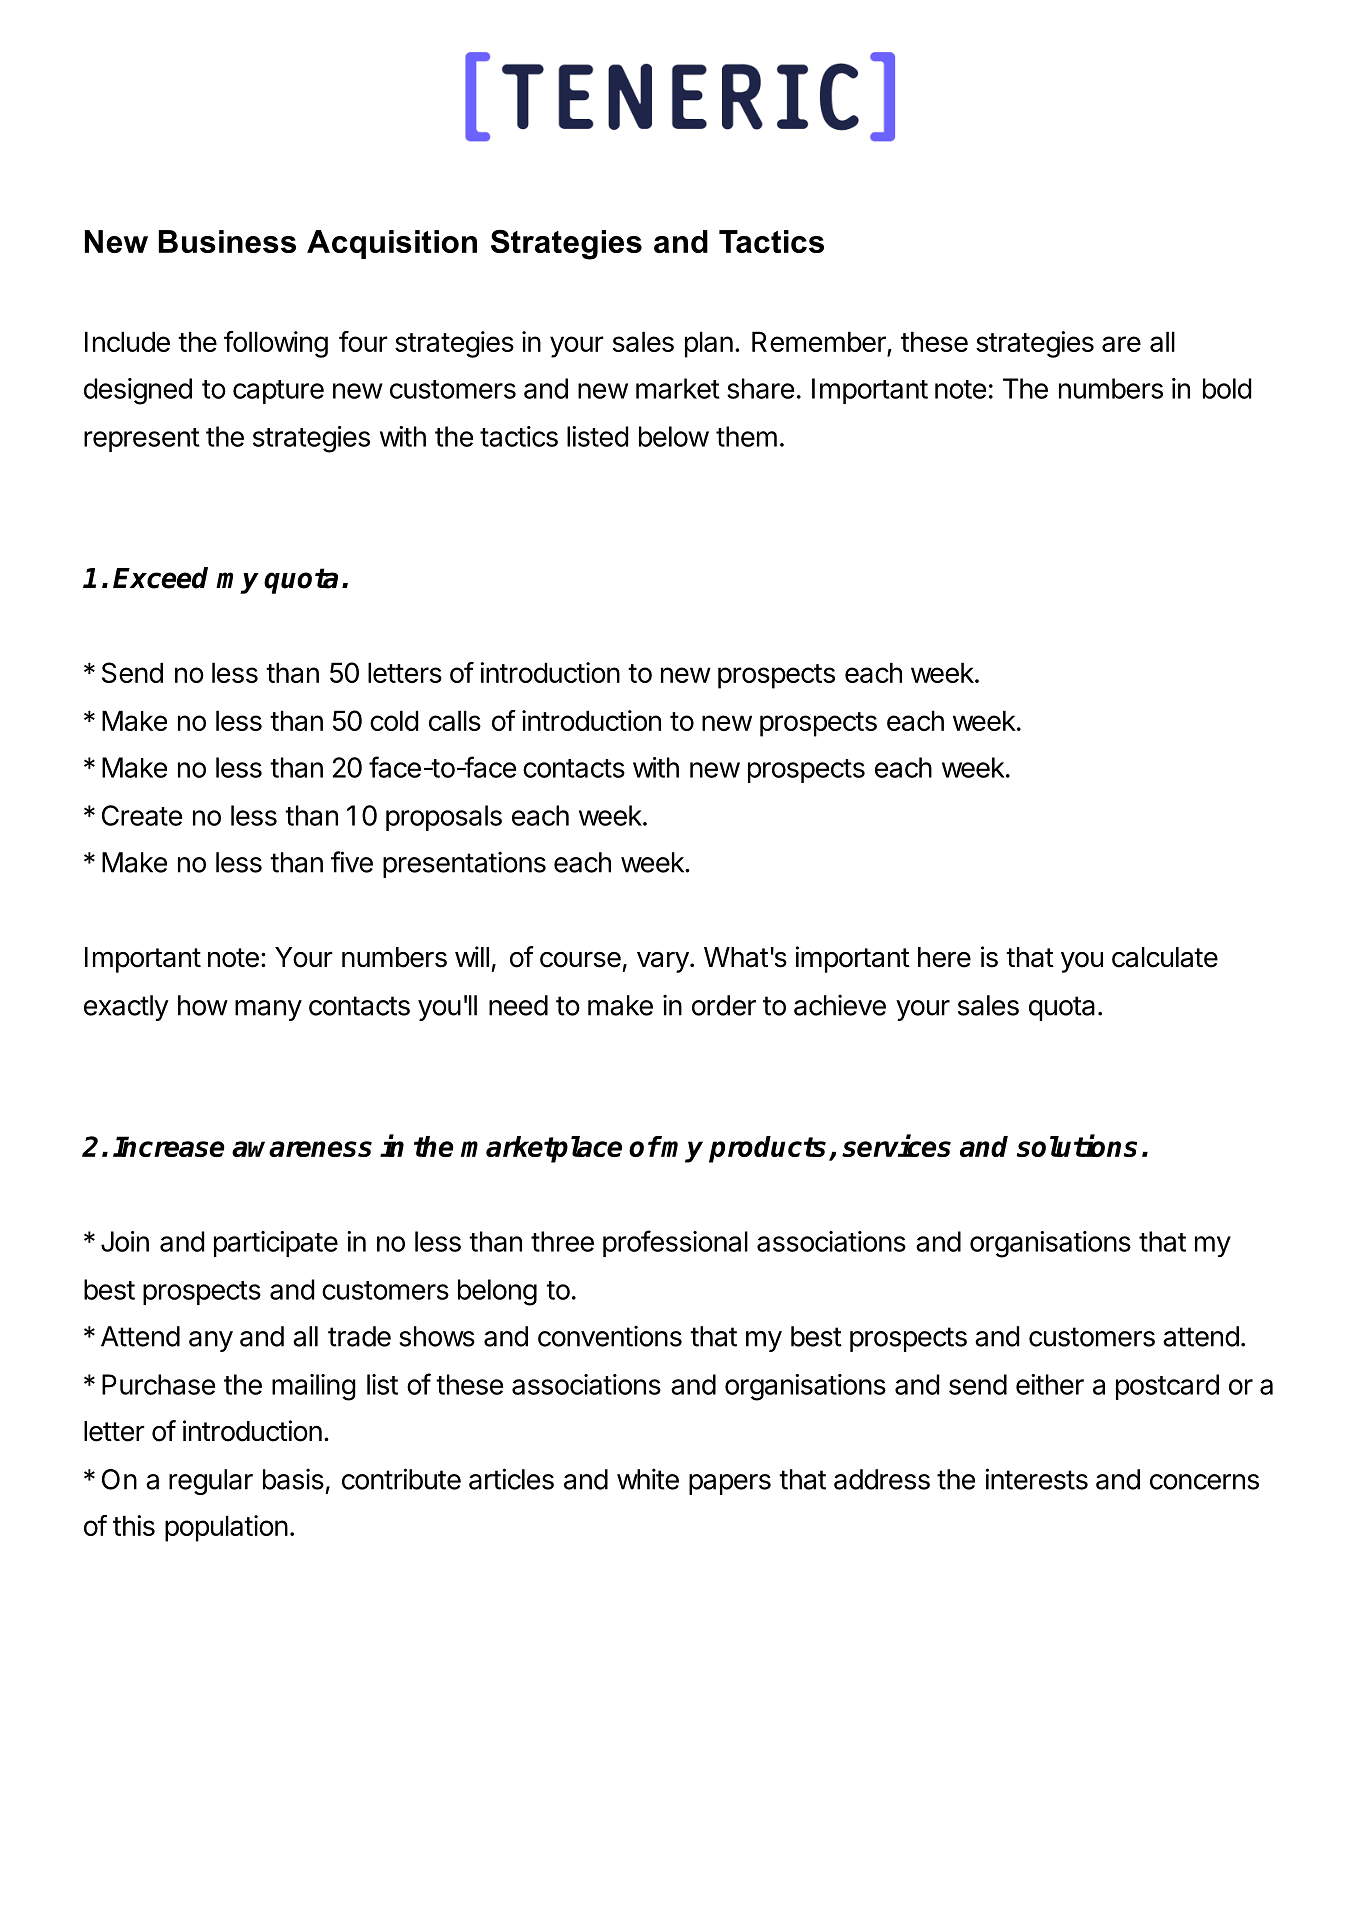  What do you see at coordinates (1036, 1479) in the screenshot?
I see `interests` at bounding box center [1036, 1479].
